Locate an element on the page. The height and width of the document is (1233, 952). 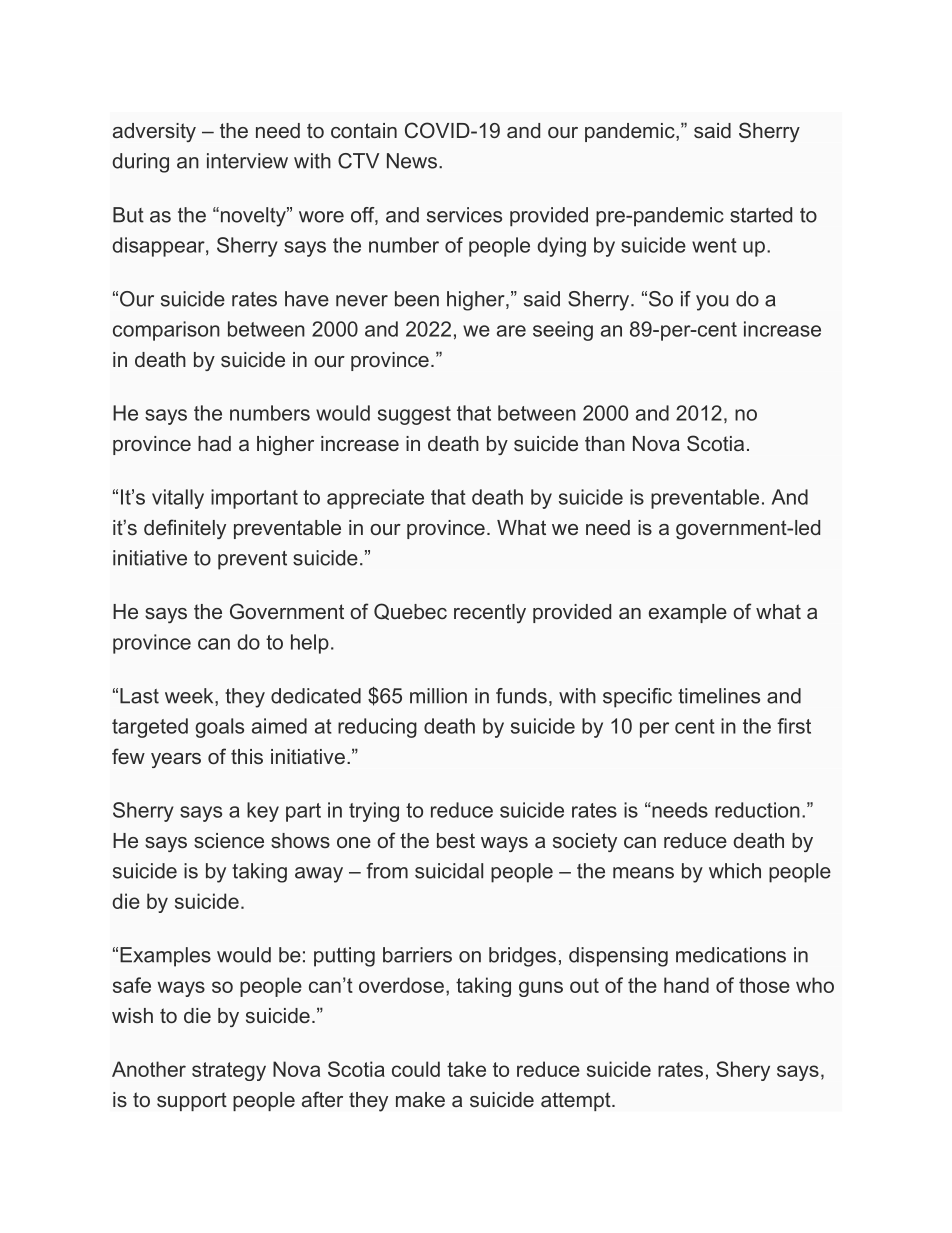
started is located at coordinates (761, 215).
